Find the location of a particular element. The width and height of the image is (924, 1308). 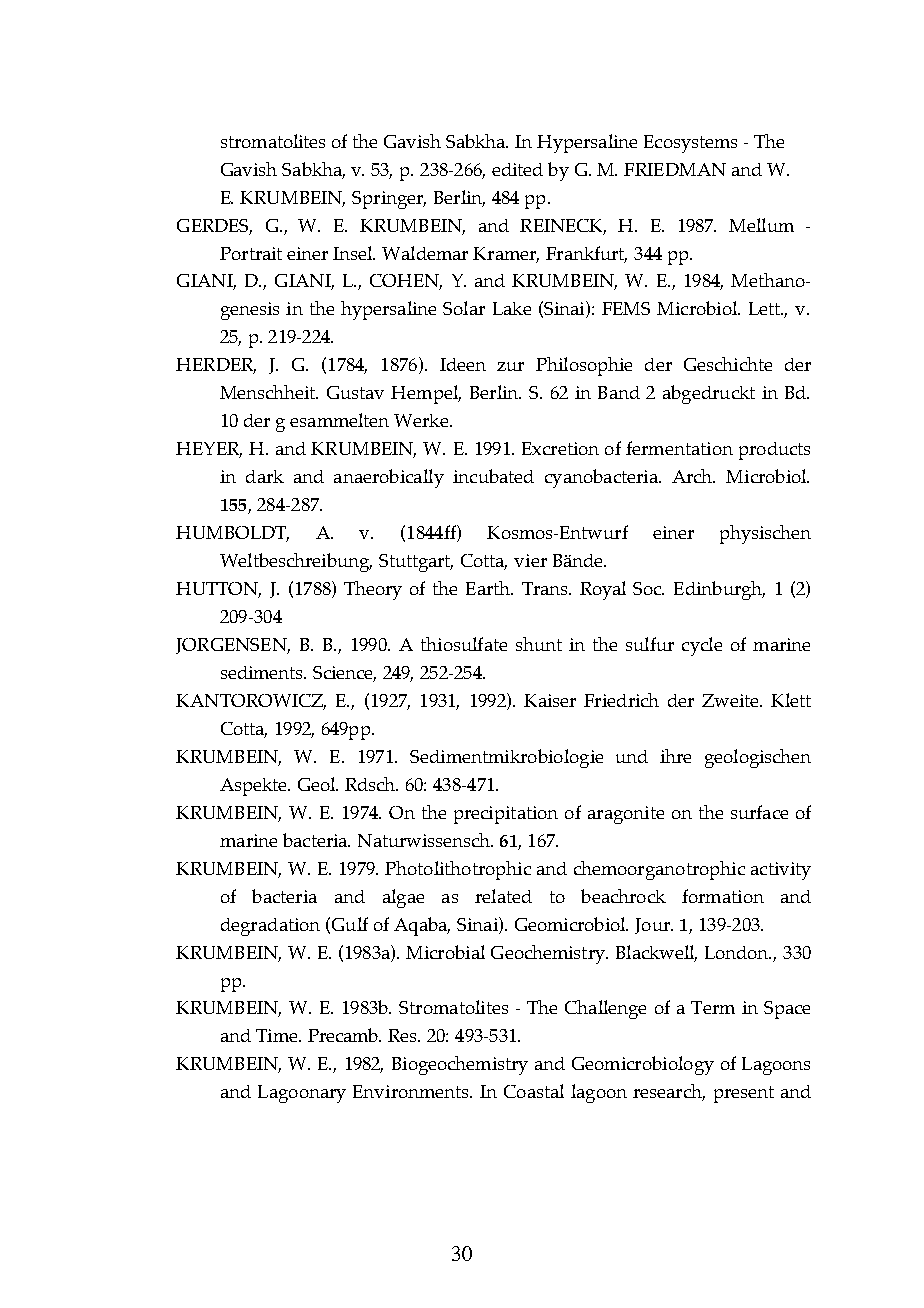

edited is located at coordinates (517, 169).
